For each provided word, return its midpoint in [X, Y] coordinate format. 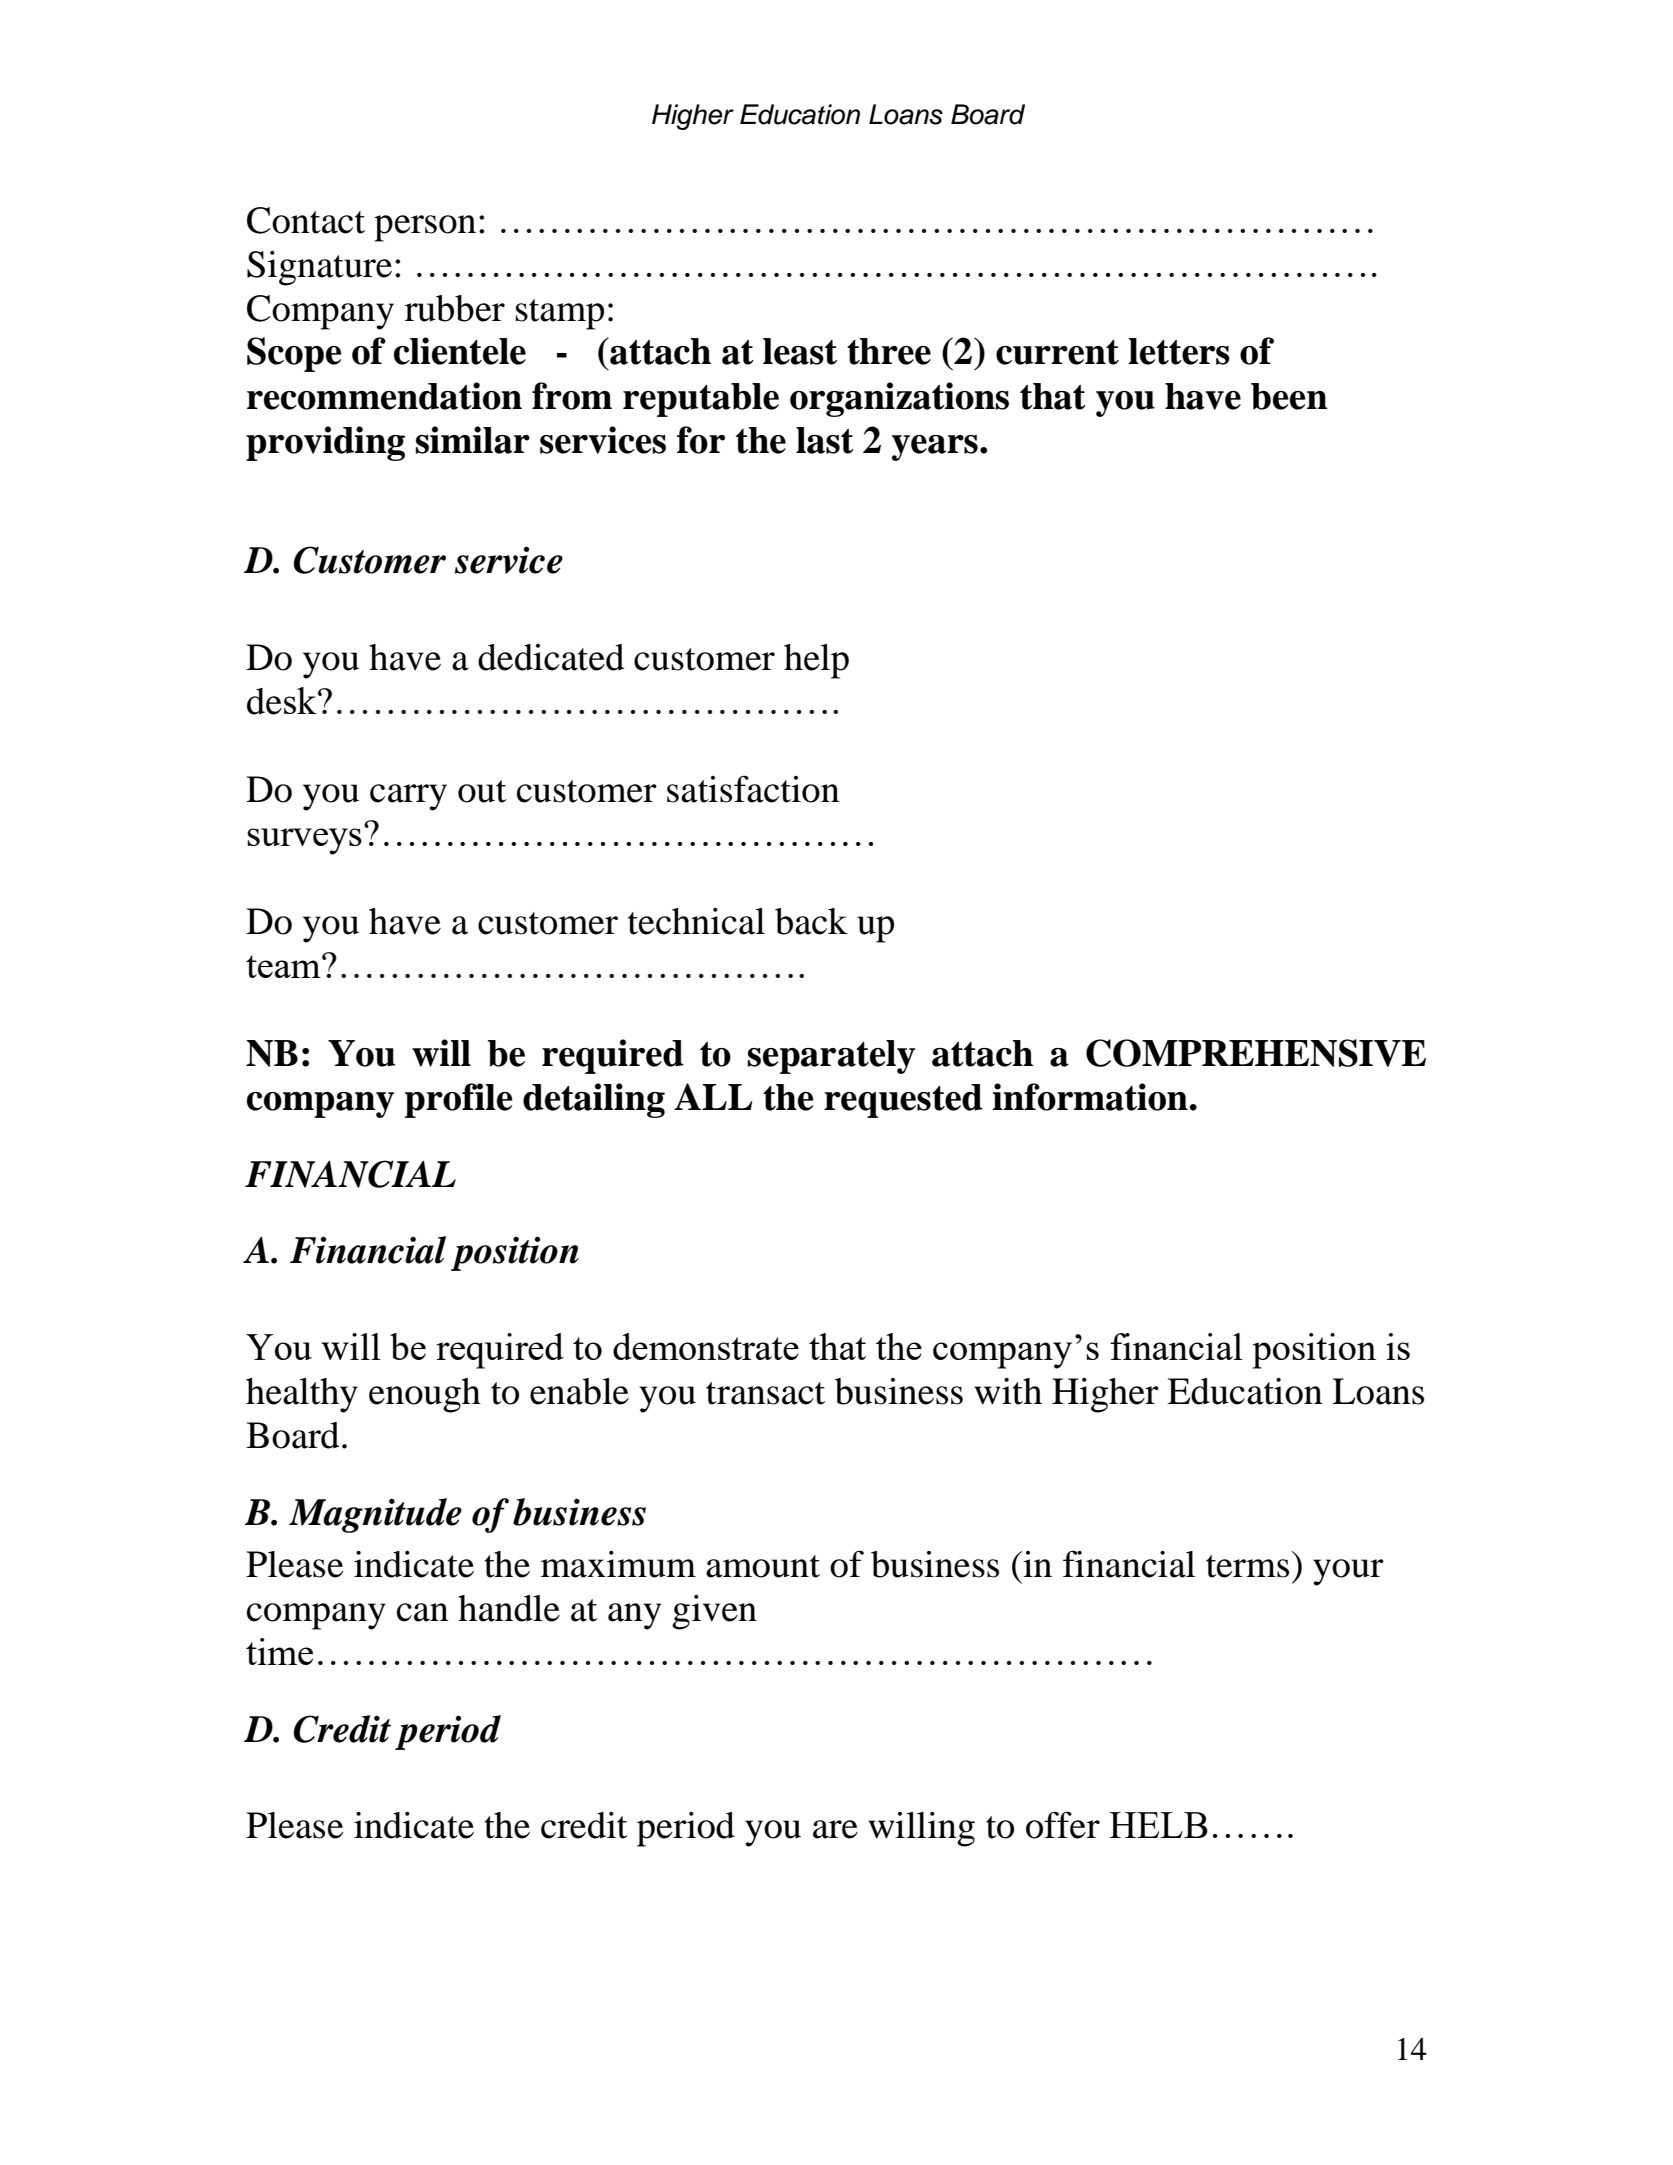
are [835, 1829]
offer [1063, 1825]
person [425, 228]
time [279, 1651]
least [800, 351]
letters [1179, 351]
